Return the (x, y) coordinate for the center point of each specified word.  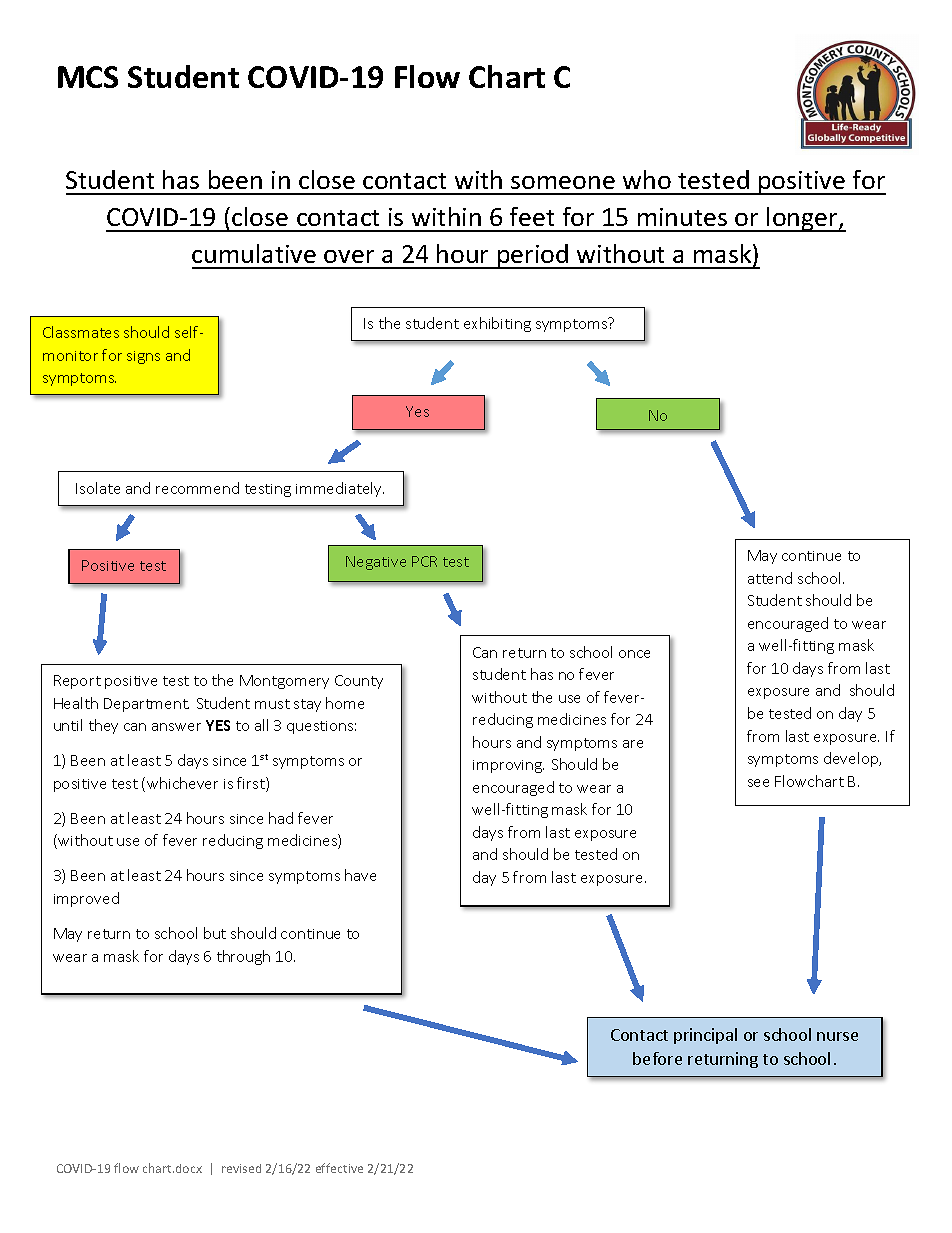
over (349, 256)
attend (770, 578)
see (758, 783)
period (533, 256)
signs (143, 357)
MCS (88, 77)
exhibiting (497, 324)
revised (241, 1168)
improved (86, 899)
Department (146, 705)
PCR (424, 561)
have (360, 875)
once (634, 654)
